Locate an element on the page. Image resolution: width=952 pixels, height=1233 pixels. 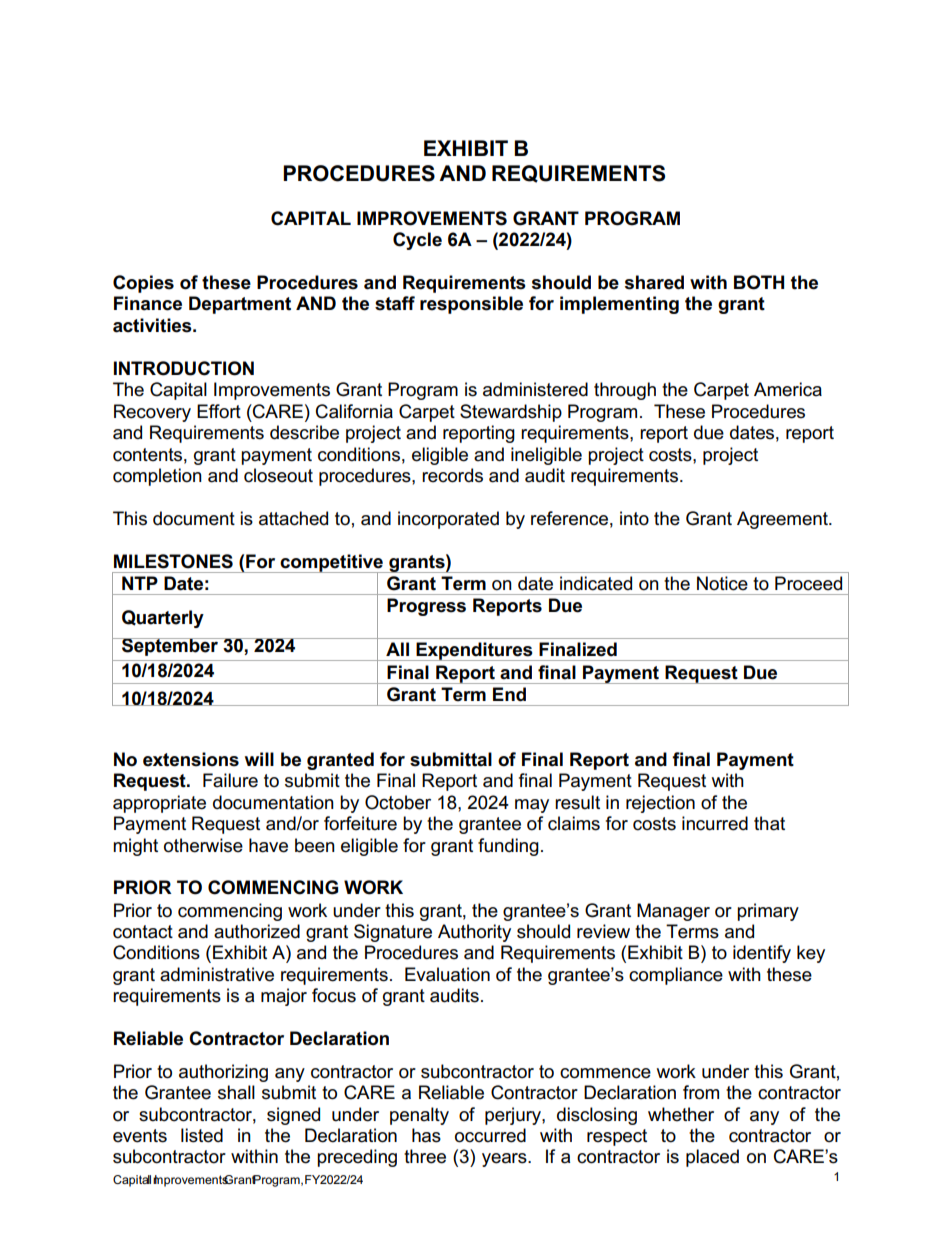
listed is located at coordinates (202, 1135).
